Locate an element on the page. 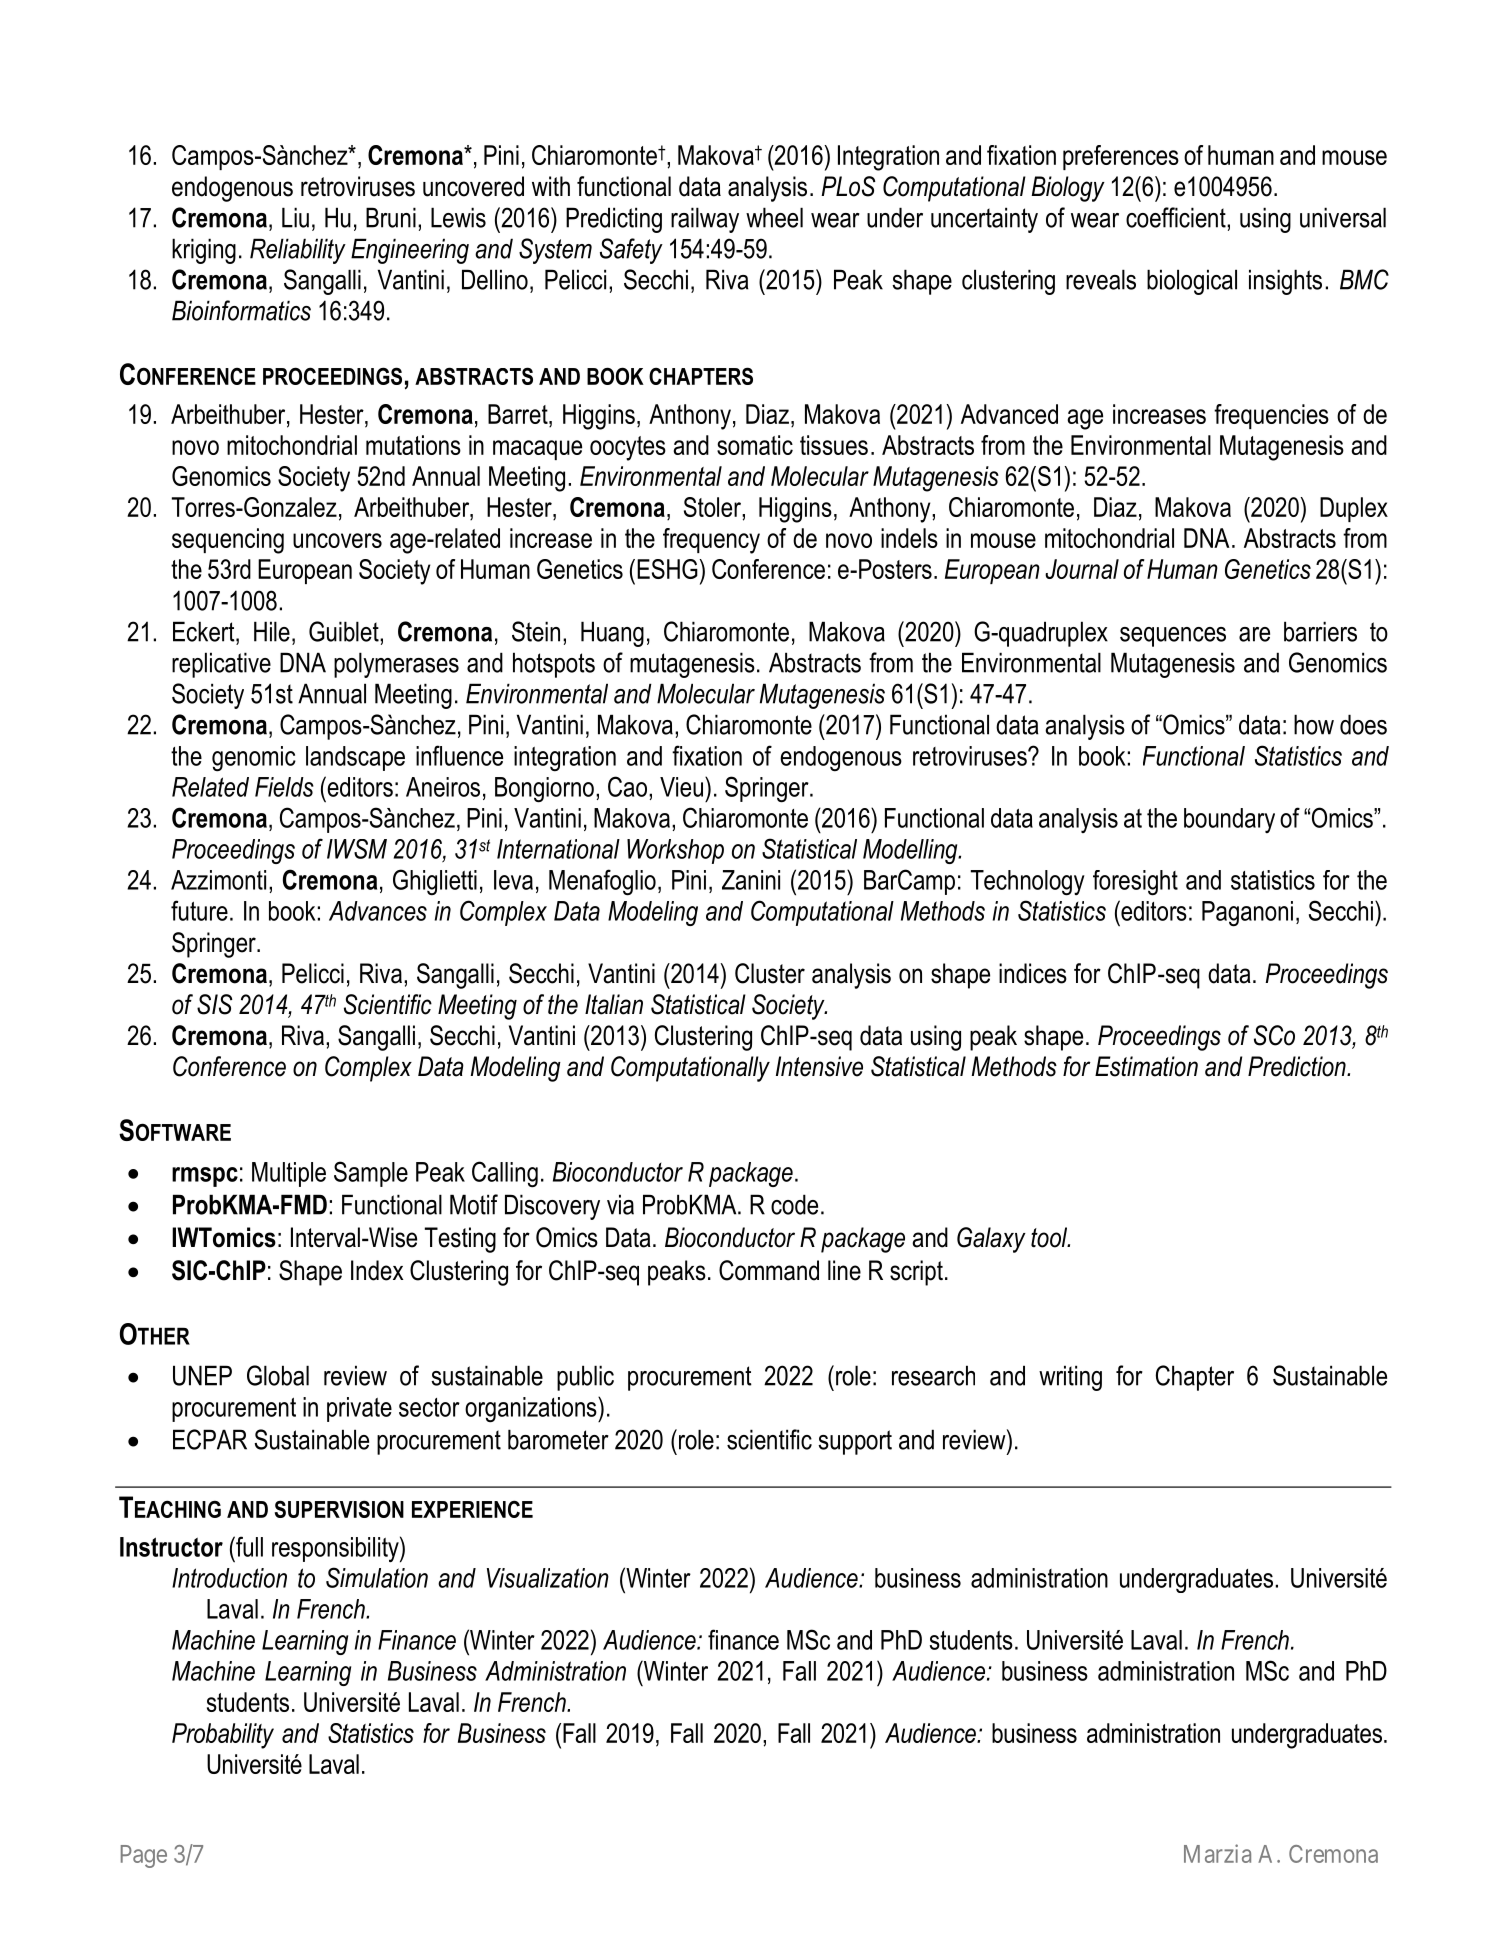 The height and width of the page is (1949, 1506). Cao is located at coordinates (627, 786).
